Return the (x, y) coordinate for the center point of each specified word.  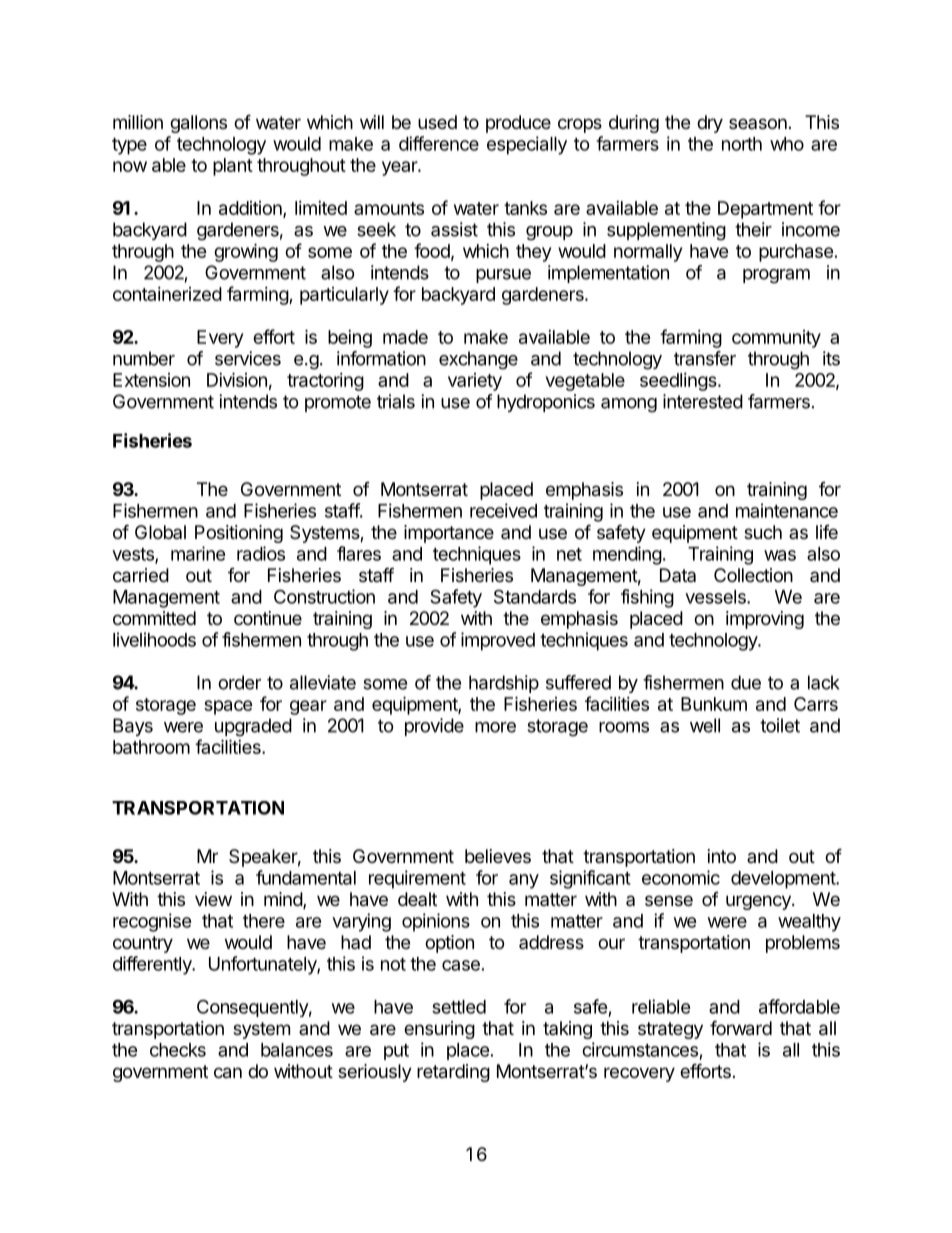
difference (439, 143)
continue (268, 618)
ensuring (439, 1030)
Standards (535, 596)
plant (233, 167)
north (742, 144)
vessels (716, 597)
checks (178, 1050)
